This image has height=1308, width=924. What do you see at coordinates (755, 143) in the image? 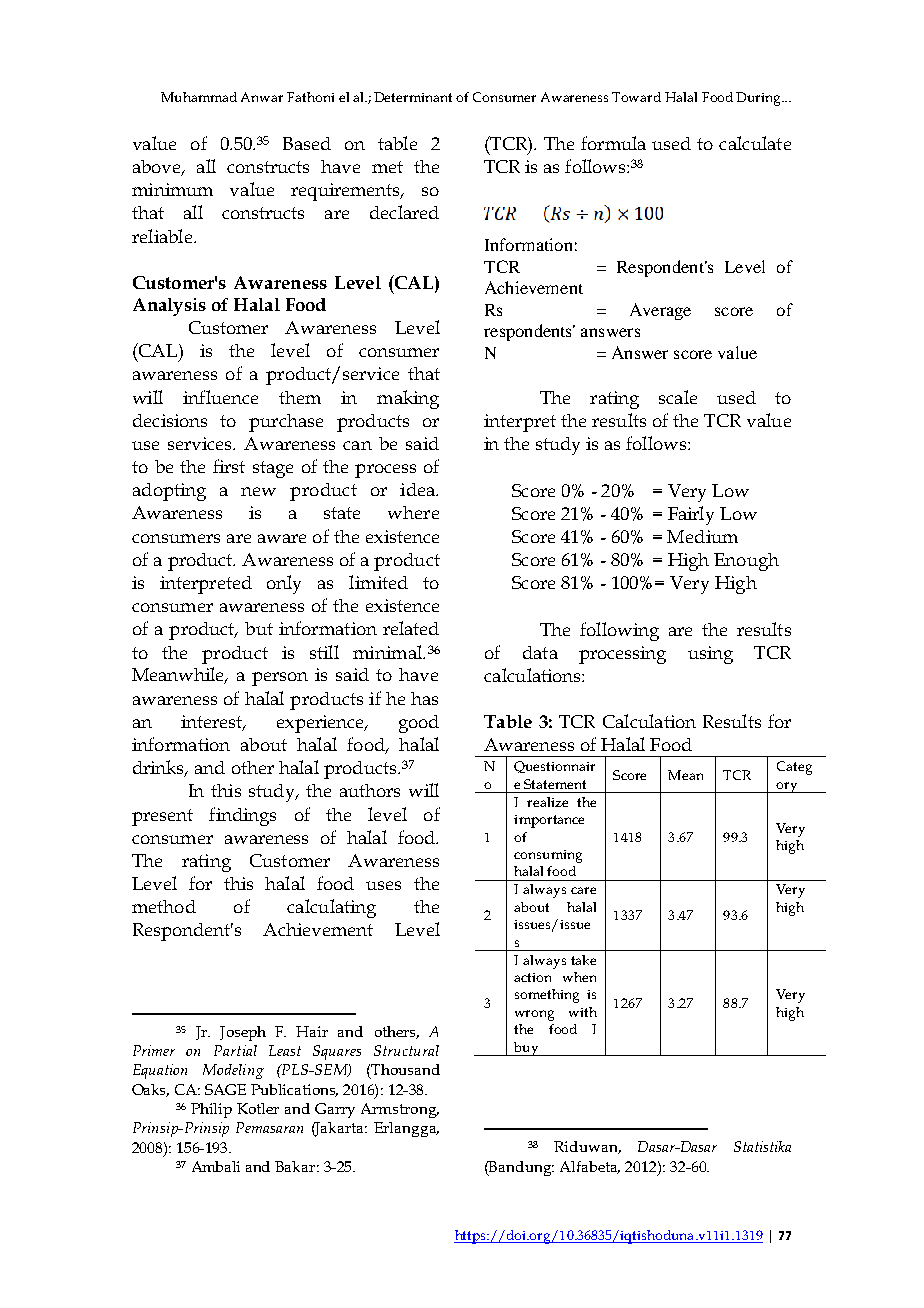
I see `calculate` at bounding box center [755, 143].
